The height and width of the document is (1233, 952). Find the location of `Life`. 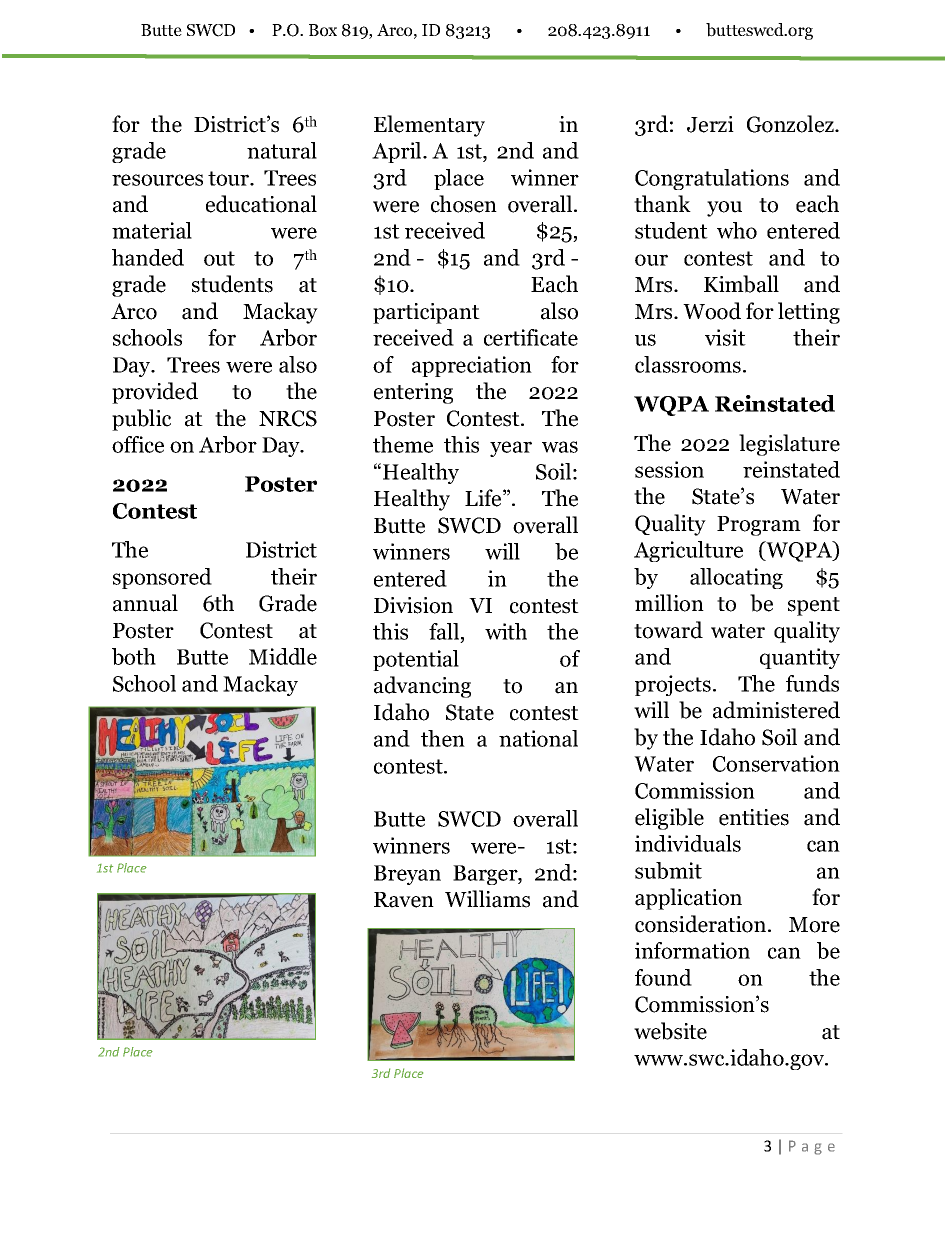

Life is located at coordinates (484, 498).
